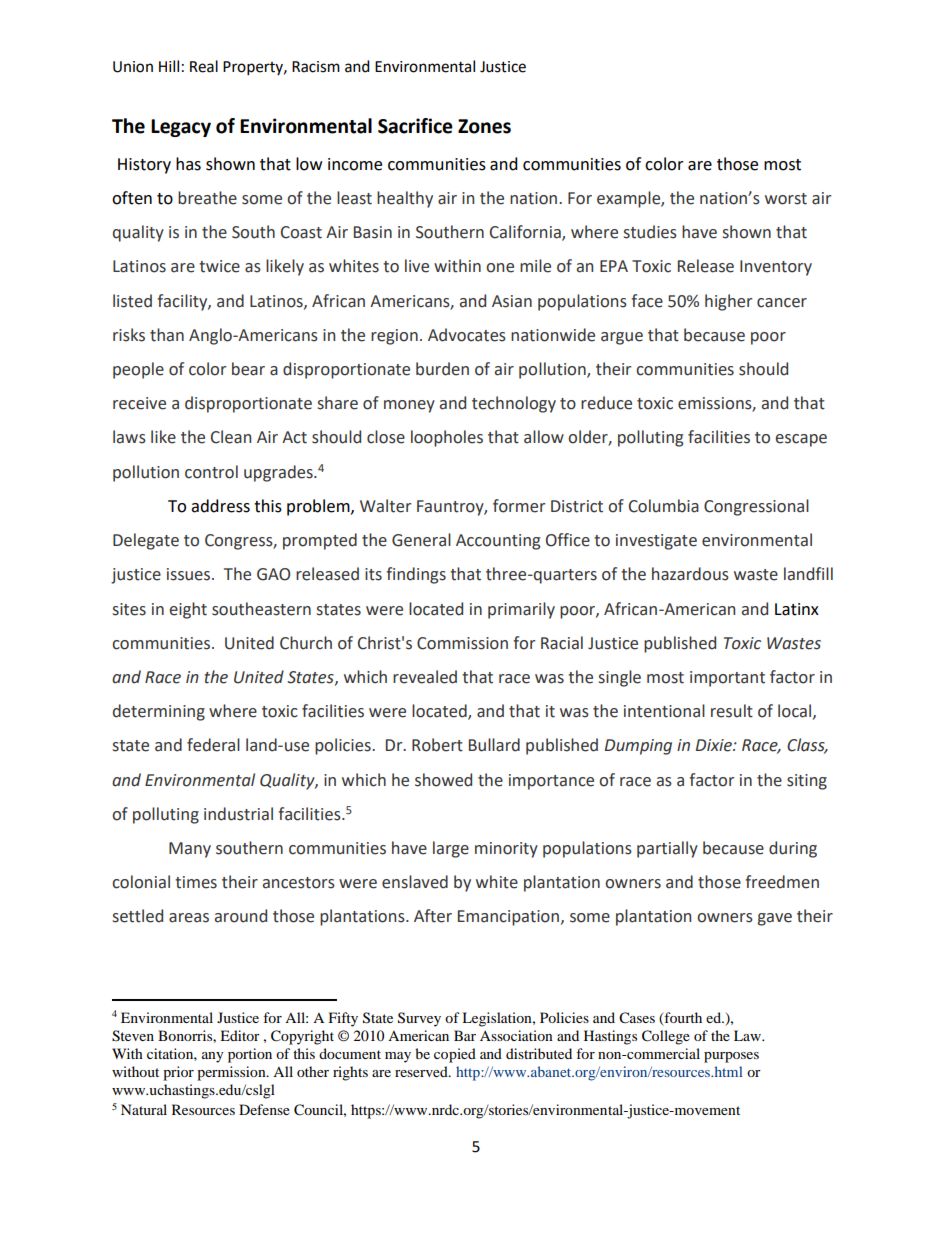 This screenshot has width=952, height=1233. I want to click on copied, so click(455, 1055).
